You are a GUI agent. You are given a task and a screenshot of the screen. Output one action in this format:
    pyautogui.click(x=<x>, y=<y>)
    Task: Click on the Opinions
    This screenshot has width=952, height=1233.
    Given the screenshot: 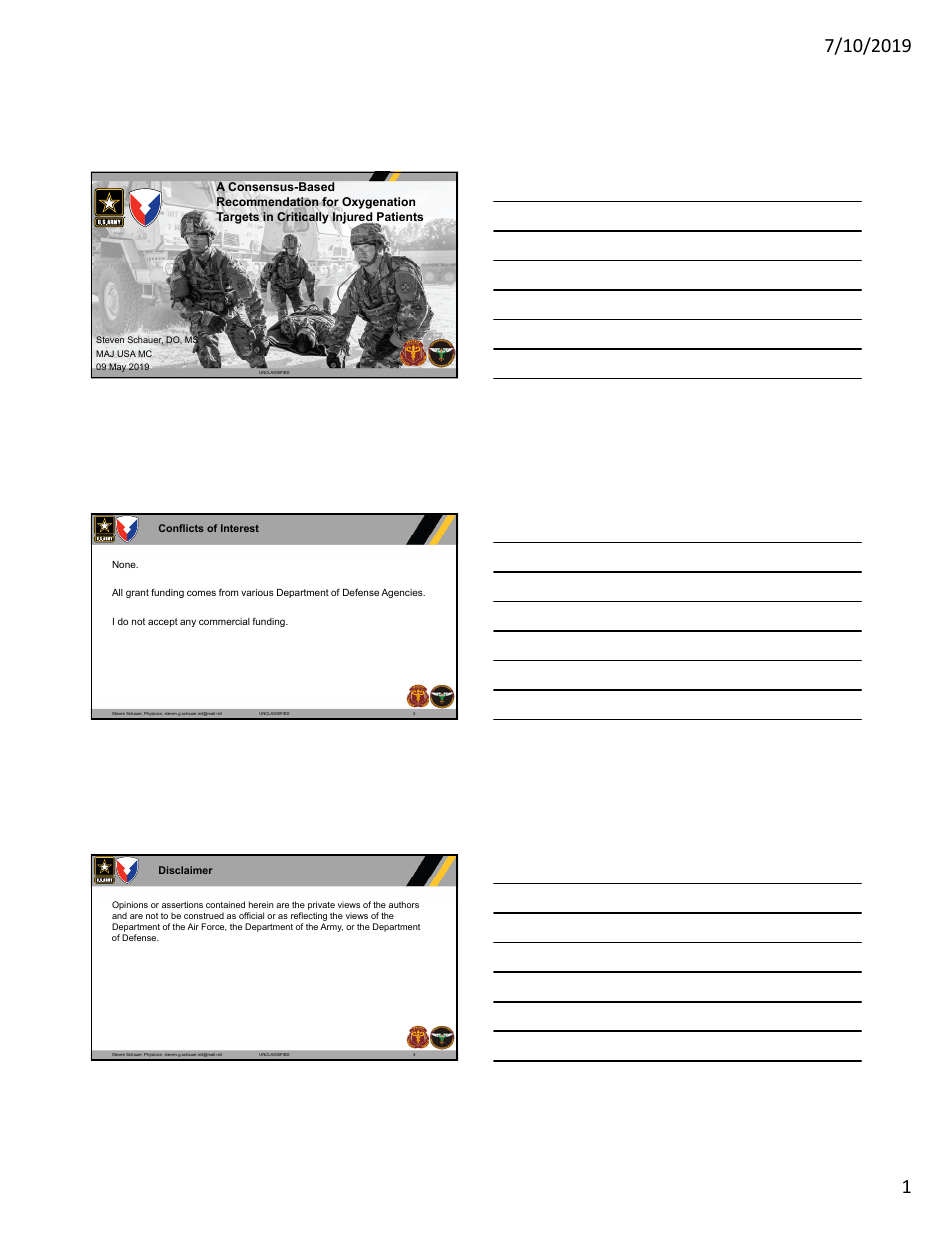 What is the action you would take?
    pyautogui.click(x=130, y=907)
